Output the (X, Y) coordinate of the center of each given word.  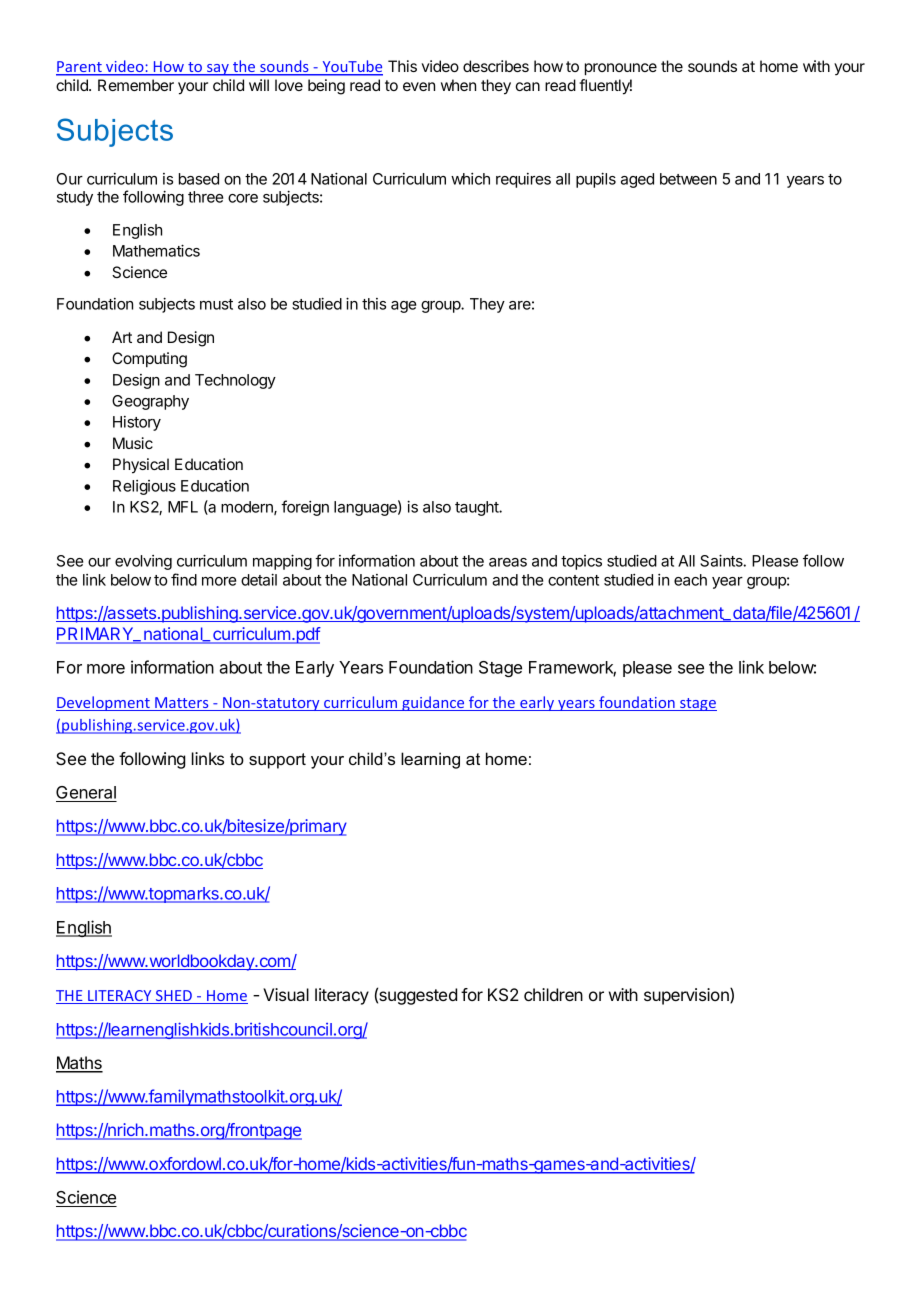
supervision (687, 996)
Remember (136, 85)
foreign (305, 508)
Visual (286, 994)
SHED (173, 997)
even (419, 86)
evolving (143, 562)
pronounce (621, 69)
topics (581, 562)
